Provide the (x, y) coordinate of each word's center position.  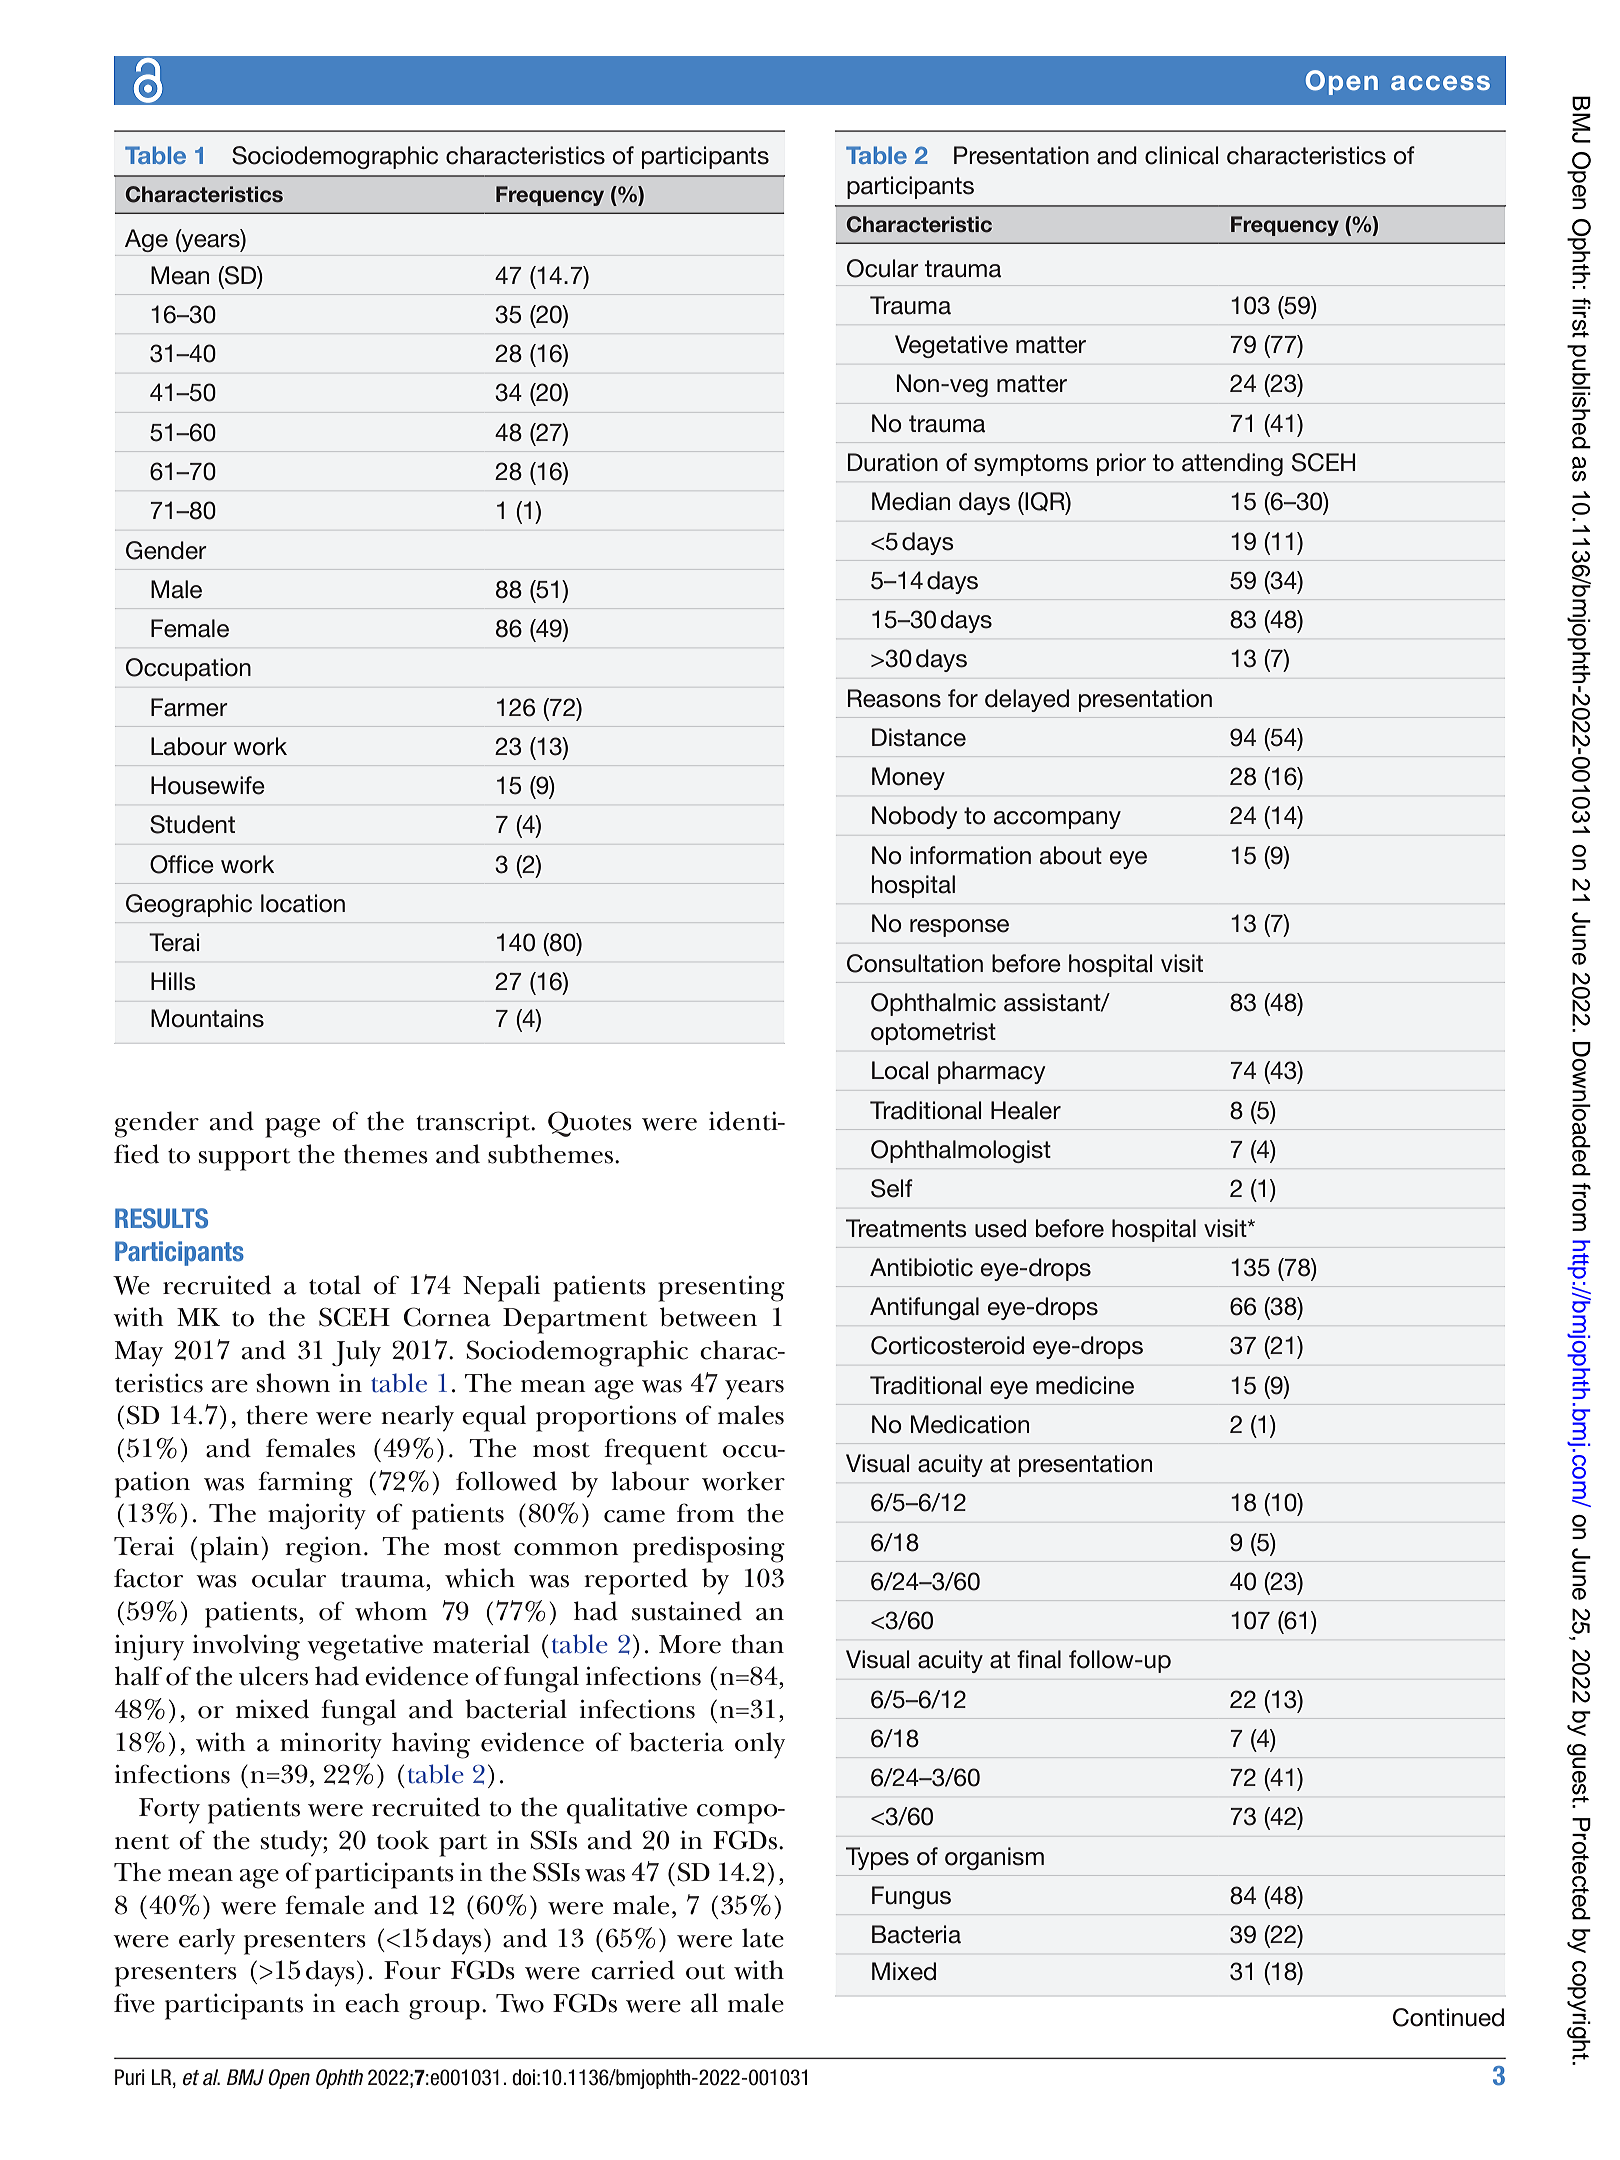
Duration (893, 462)
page (292, 1128)
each (372, 2003)
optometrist (933, 1033)
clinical (1181, 155)
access (1440, 82)
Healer (1026, 1110)
